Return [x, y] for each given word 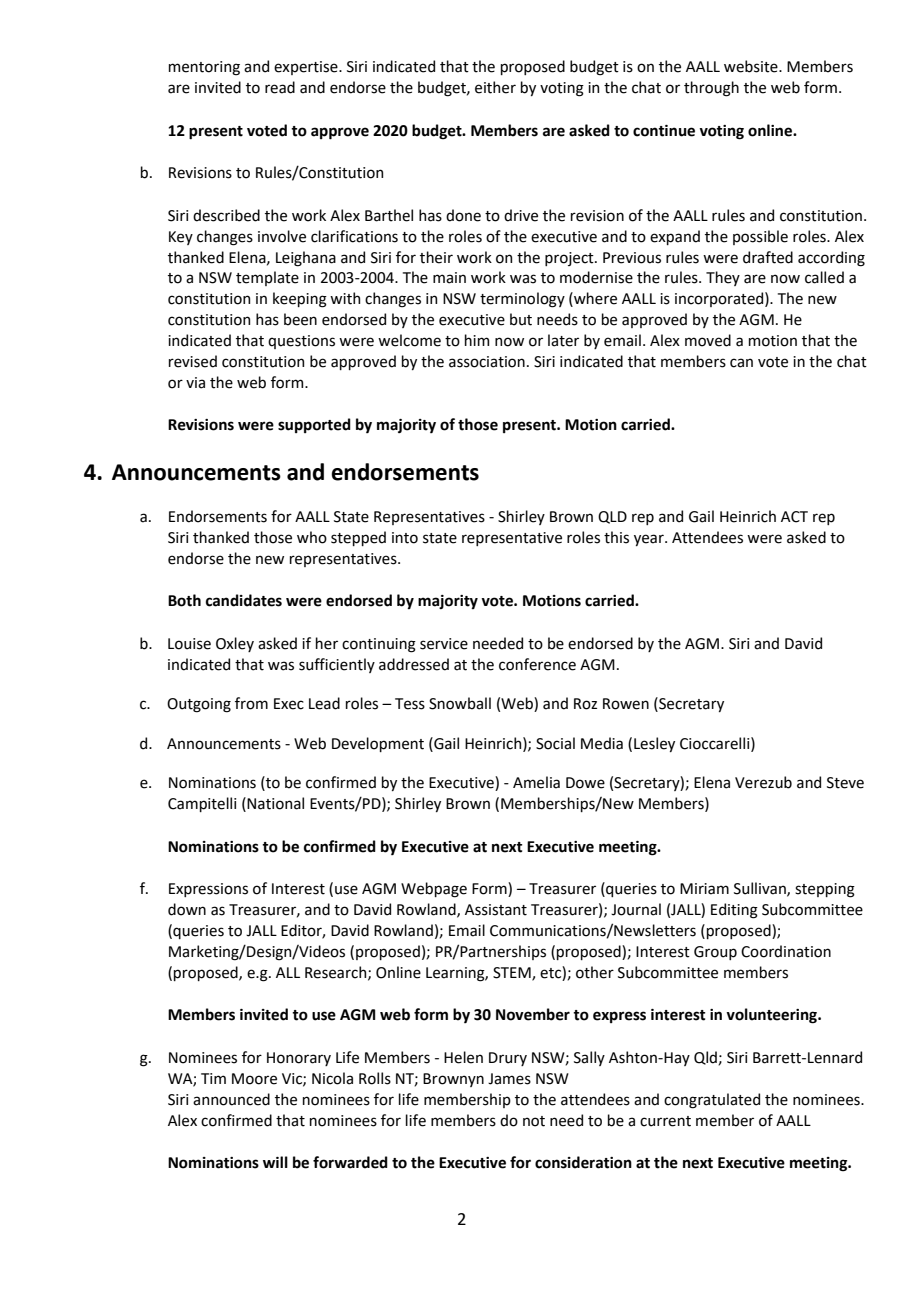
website [752, 66]
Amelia [536, 782]
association [487, 362]
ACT [794, 517]
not [534, 1121]
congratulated [712, 1101]
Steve [845, 783]
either [495, 87]
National [275, 803]
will [275, 1162]
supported [314, 425]
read [280, 87]
